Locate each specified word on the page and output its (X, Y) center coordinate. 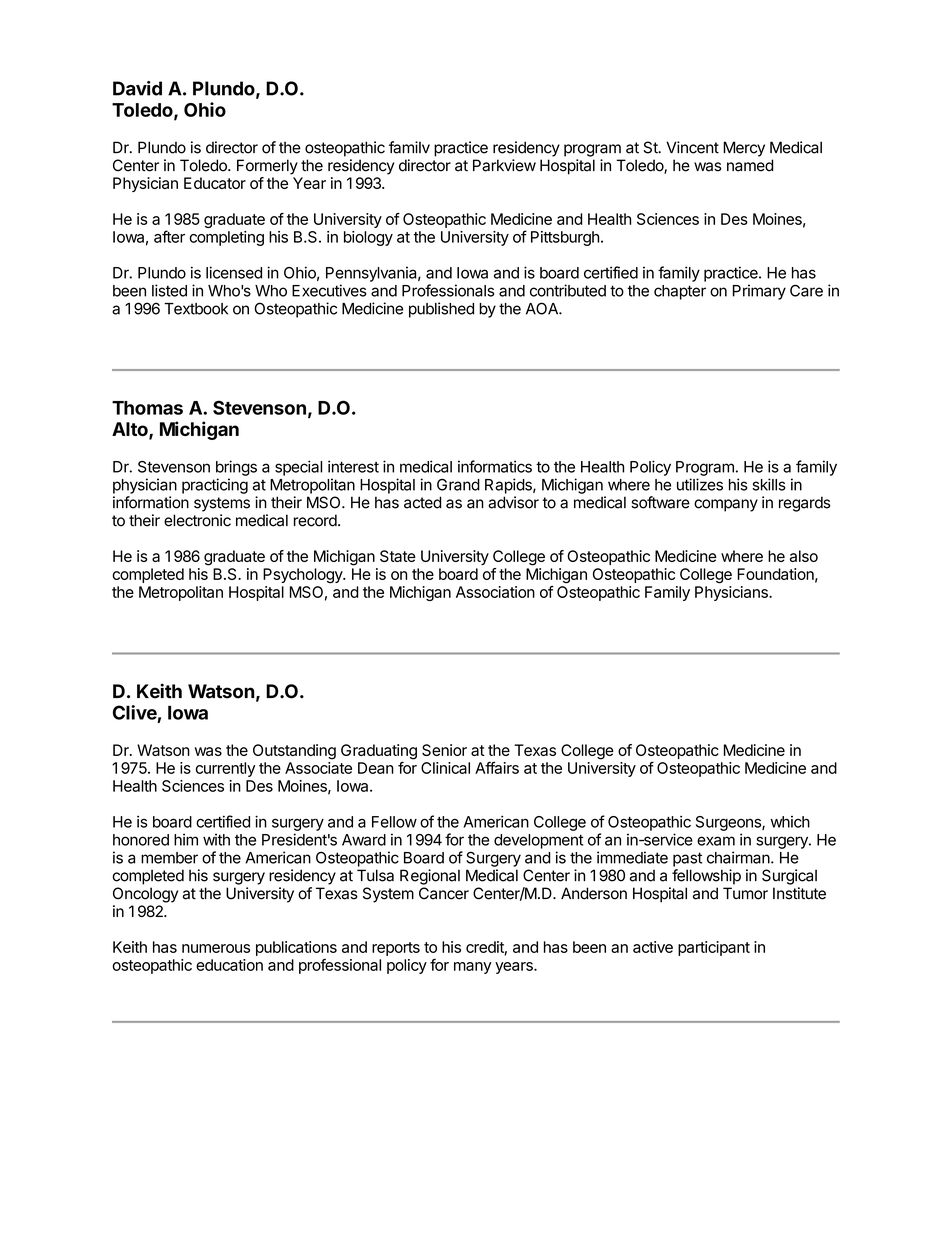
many (473, 968)
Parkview (504, 165)
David (137, 88)
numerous (216, 948)
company (726, 505)
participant (714, 948)
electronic (197, 520)
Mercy (744, 149)
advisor (513, 502)
